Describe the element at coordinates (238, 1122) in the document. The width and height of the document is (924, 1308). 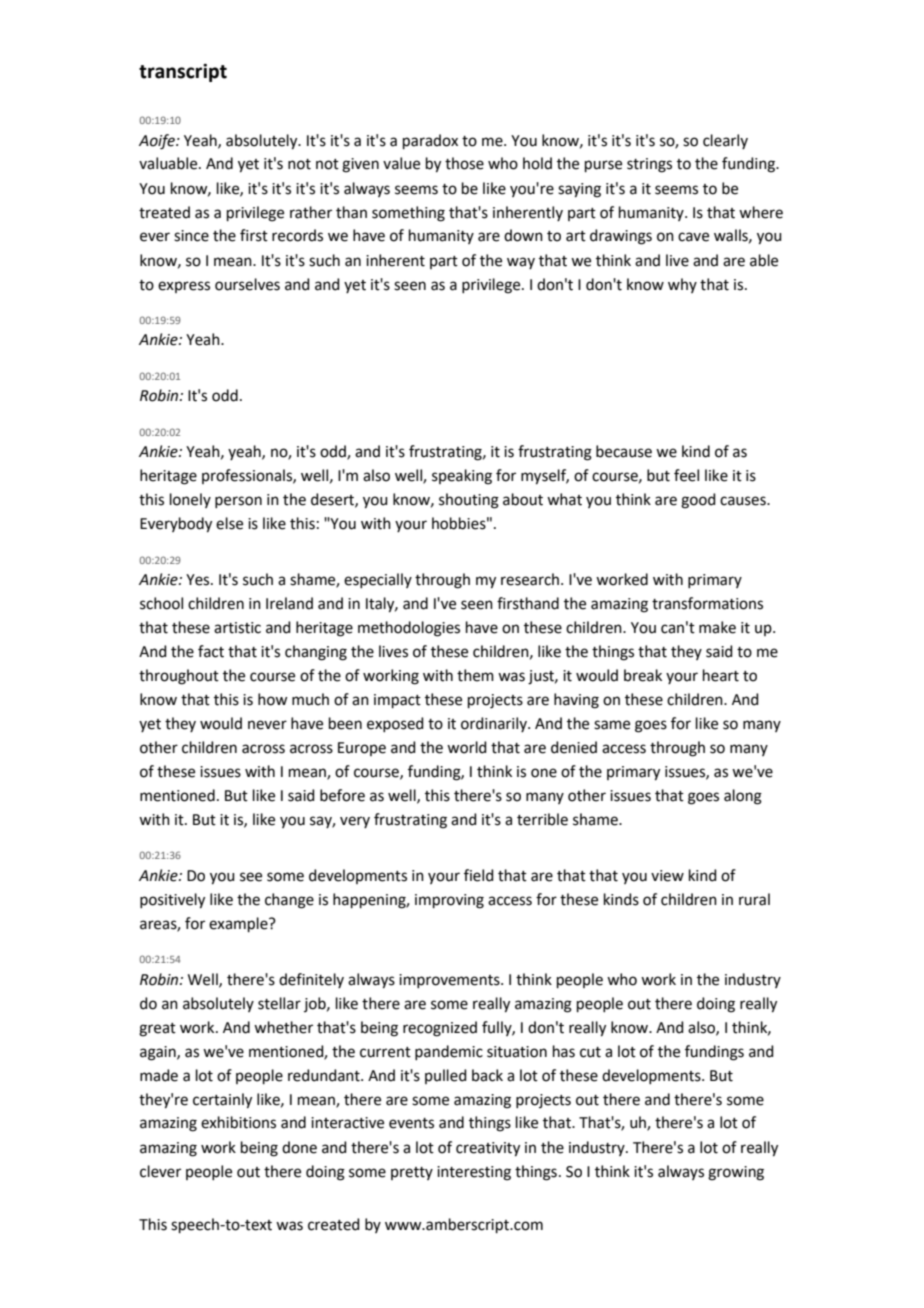
I see `exhibitions` at that location.
